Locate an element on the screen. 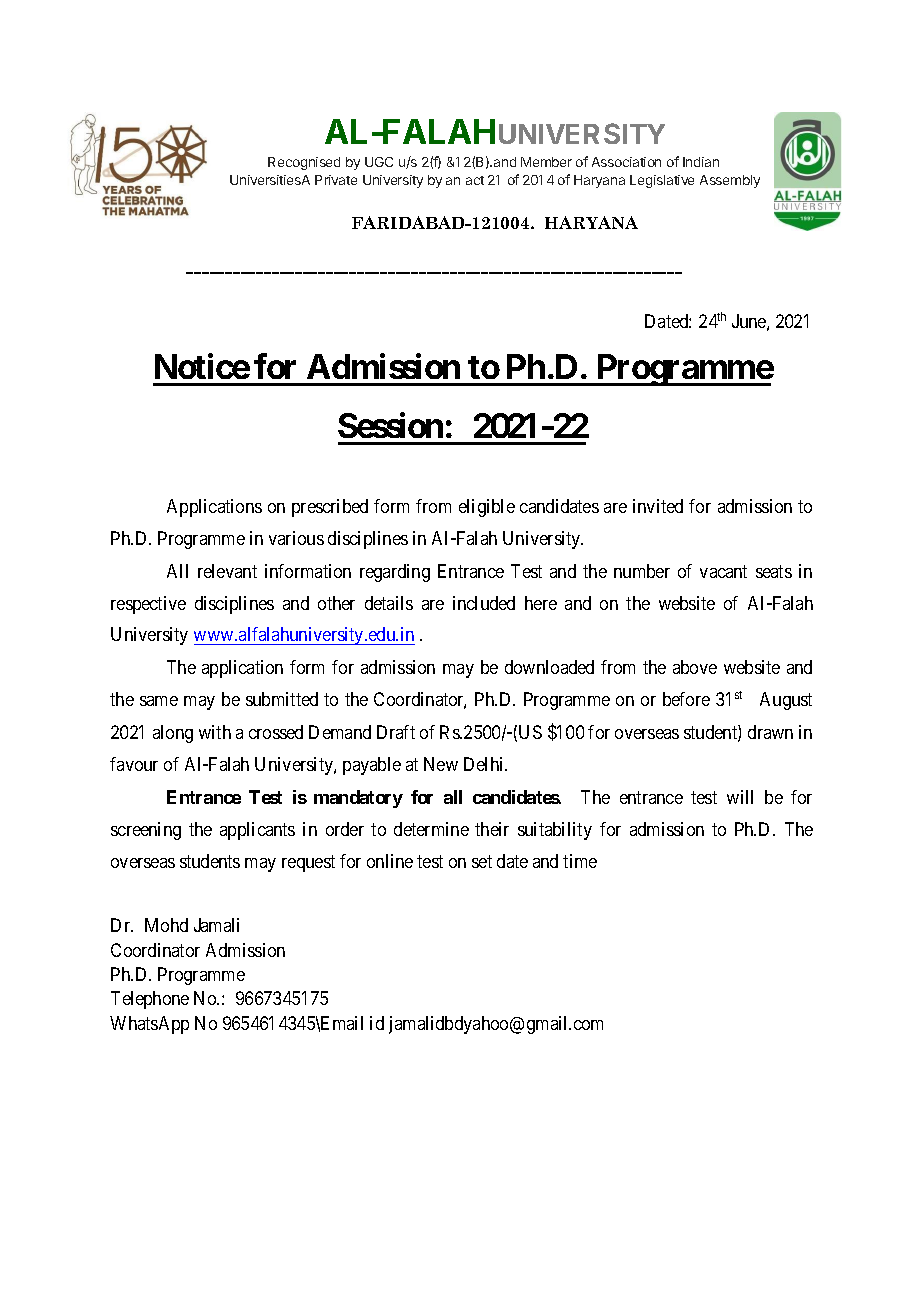 This screenshot has height=1308, width=924. Recognised is located at coordinates (304, 163).
